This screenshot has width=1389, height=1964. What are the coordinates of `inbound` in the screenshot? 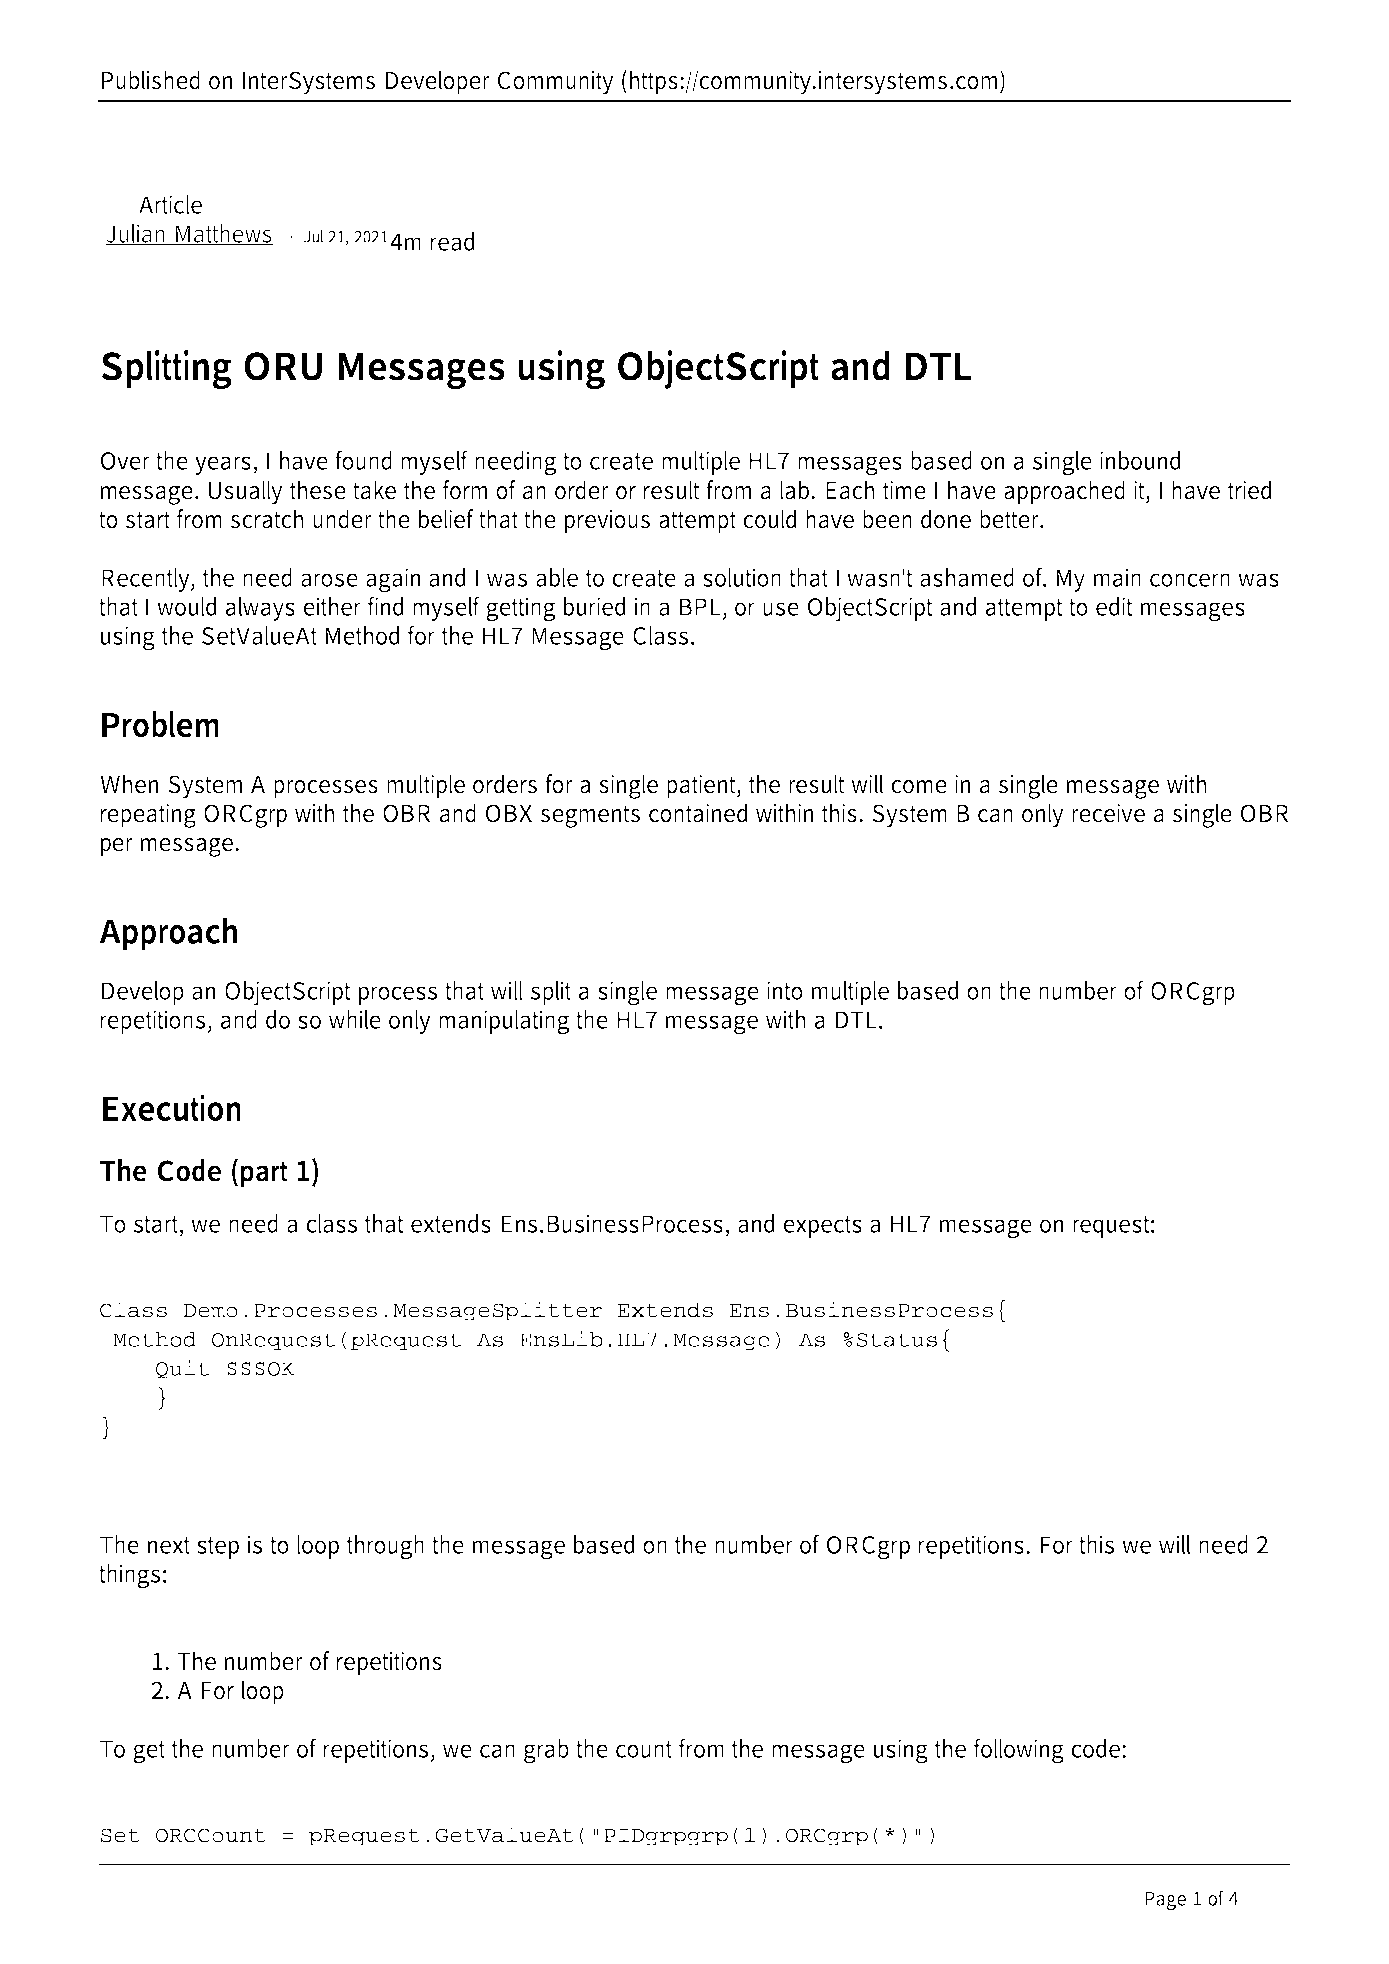 It's located at (1140, 460).
